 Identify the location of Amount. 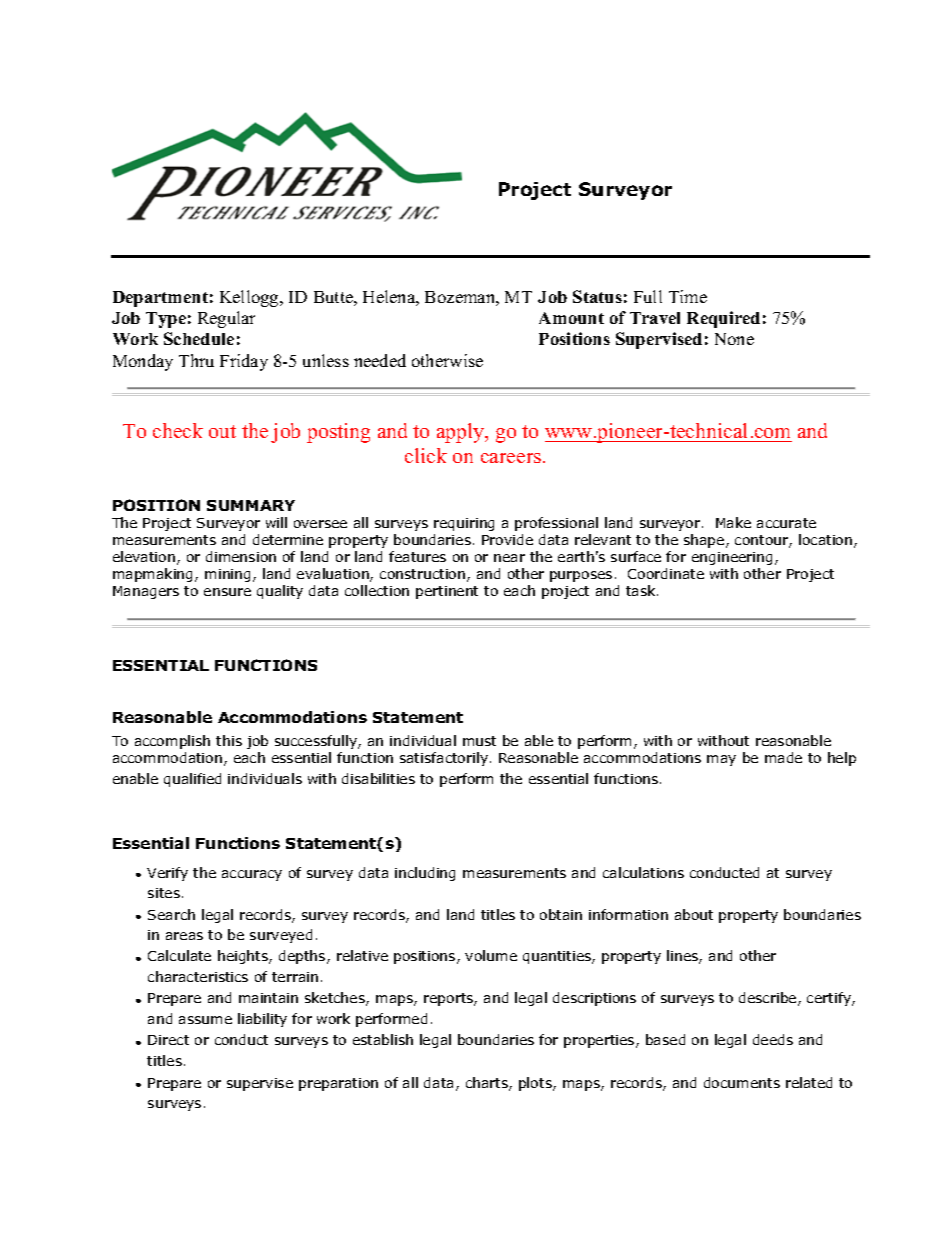
(571, 318).
